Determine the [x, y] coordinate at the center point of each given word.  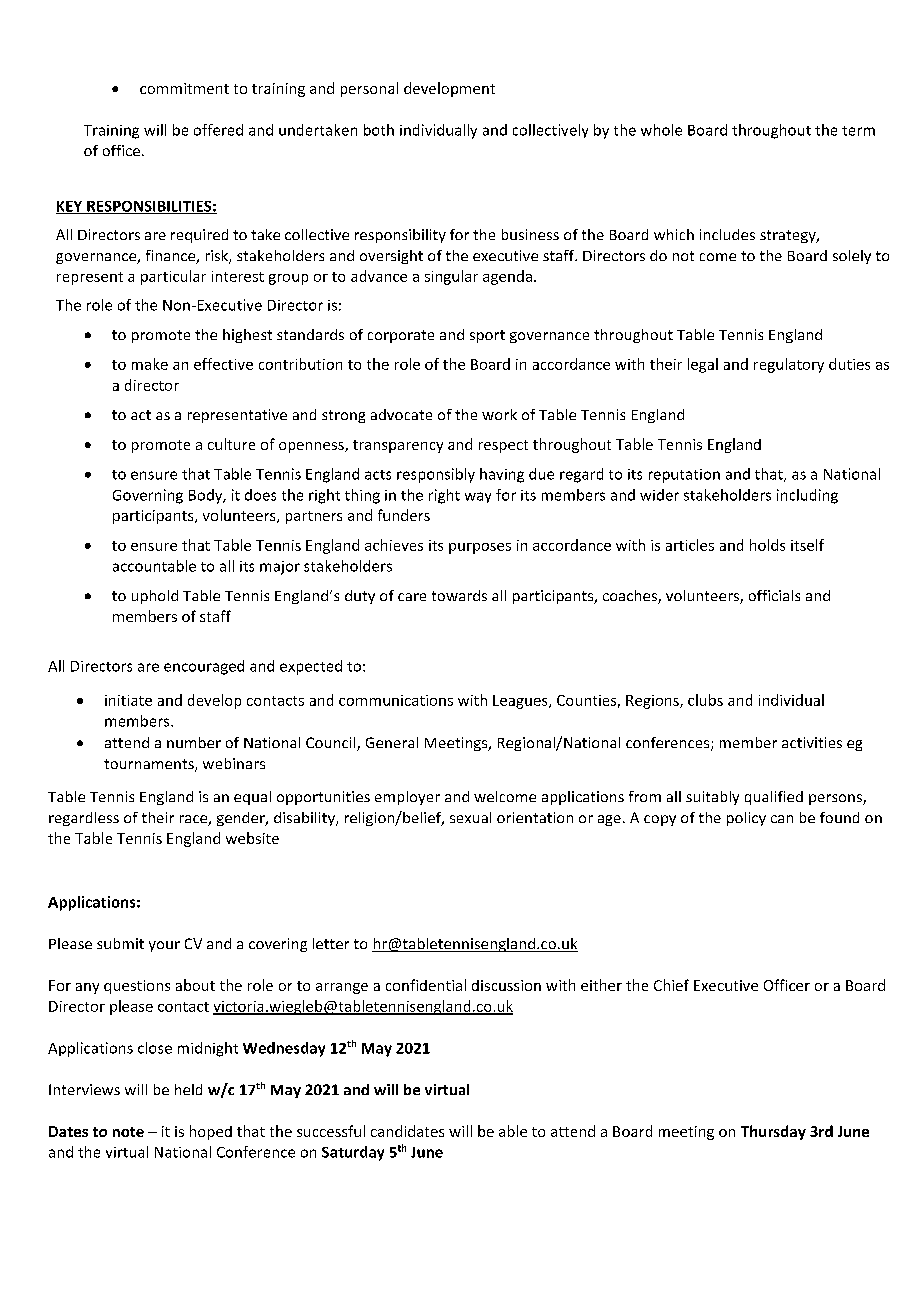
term [858, 131]
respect [503, 446]
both [379, 130]
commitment [184, 88]
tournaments [150, 765]
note [128, 1132]
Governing [148, 496]
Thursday [773, 1132]
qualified [774, 798]
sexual [470, 817]
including [807, 496]
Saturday [353, 1153]
